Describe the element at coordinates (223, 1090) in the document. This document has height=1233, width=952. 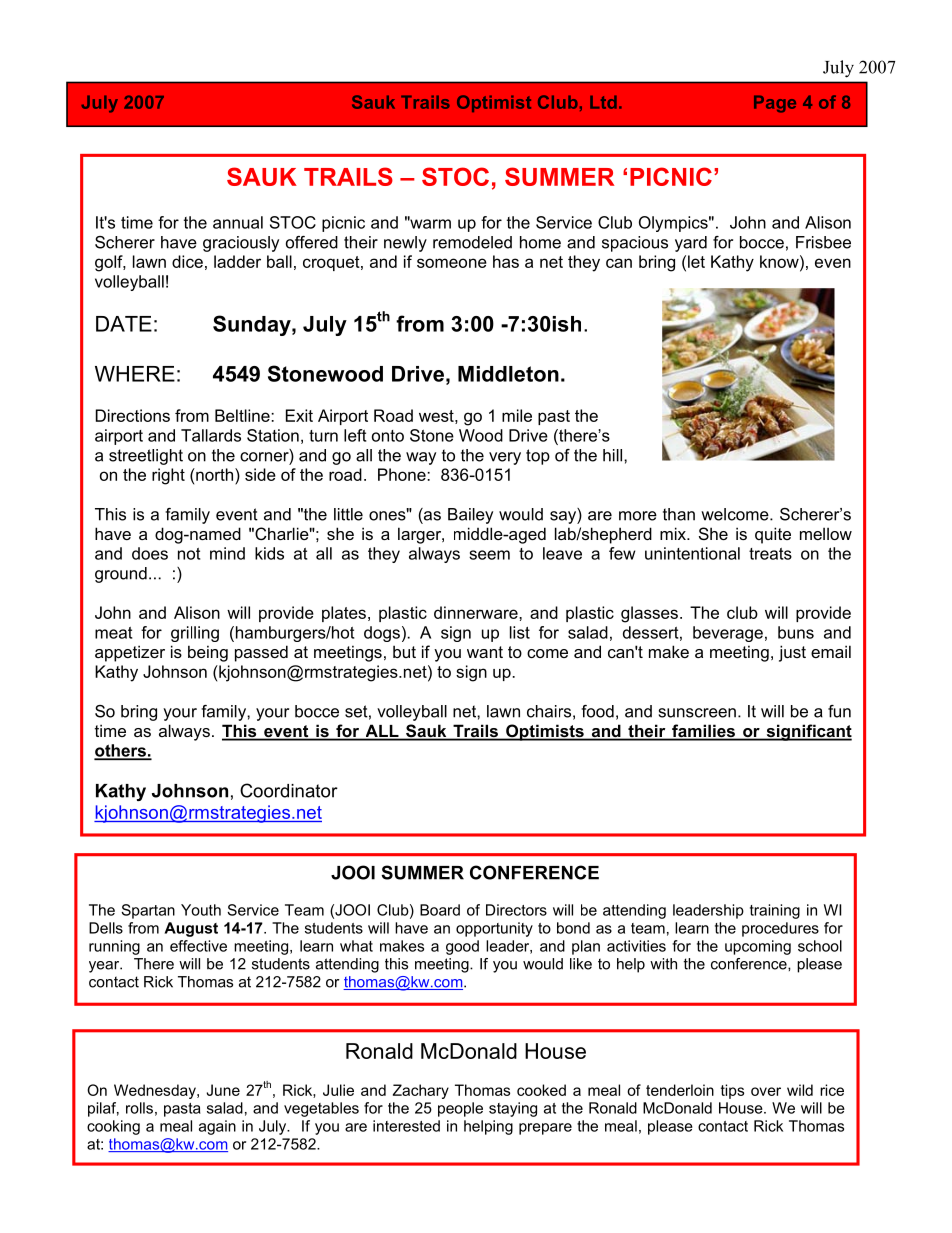
I see `June` at that location.
